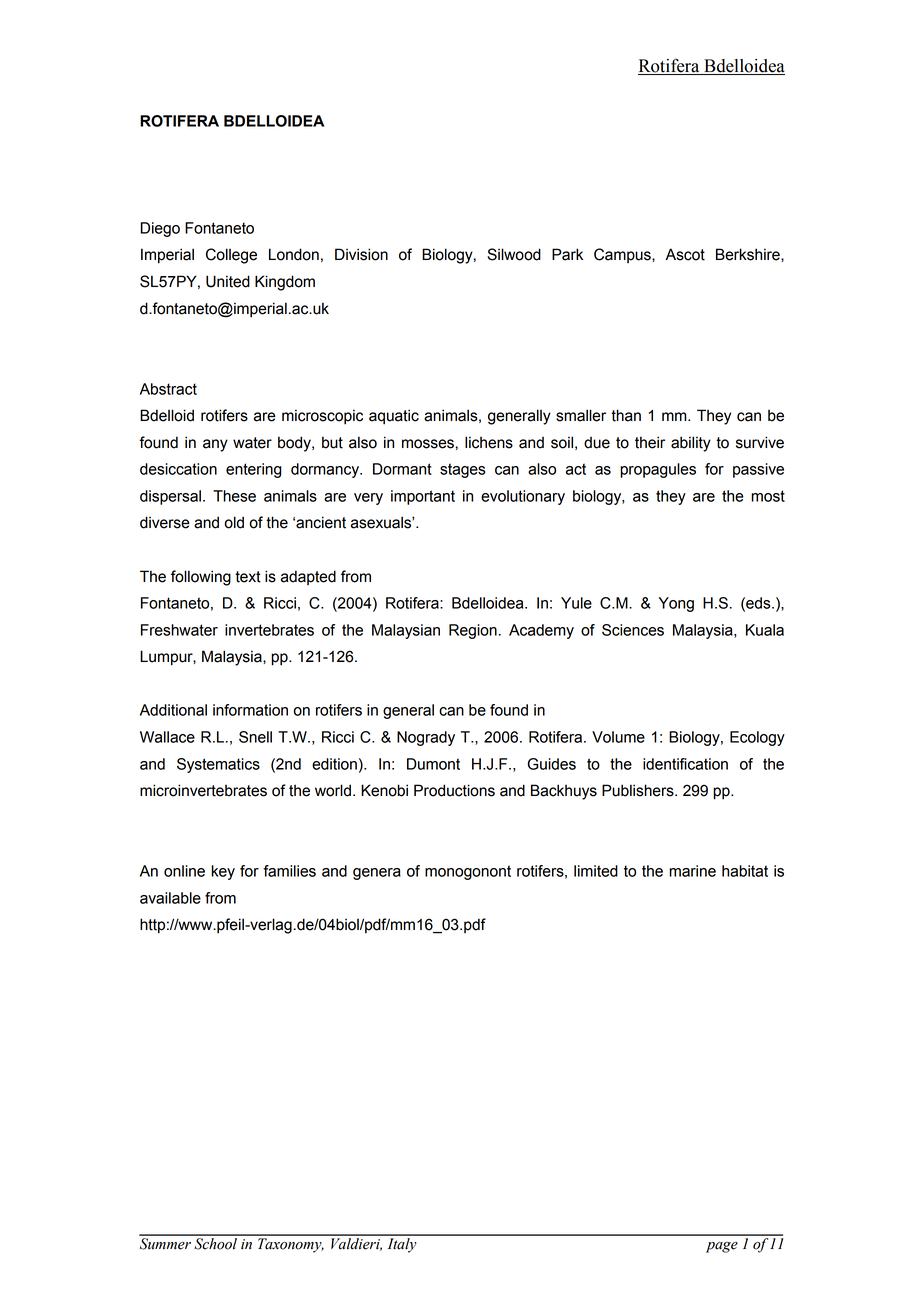 The width and height of the document is (924, 1308). Describe the element at coordinates (685, 254) in the document. I see `Ascot` at that location.
